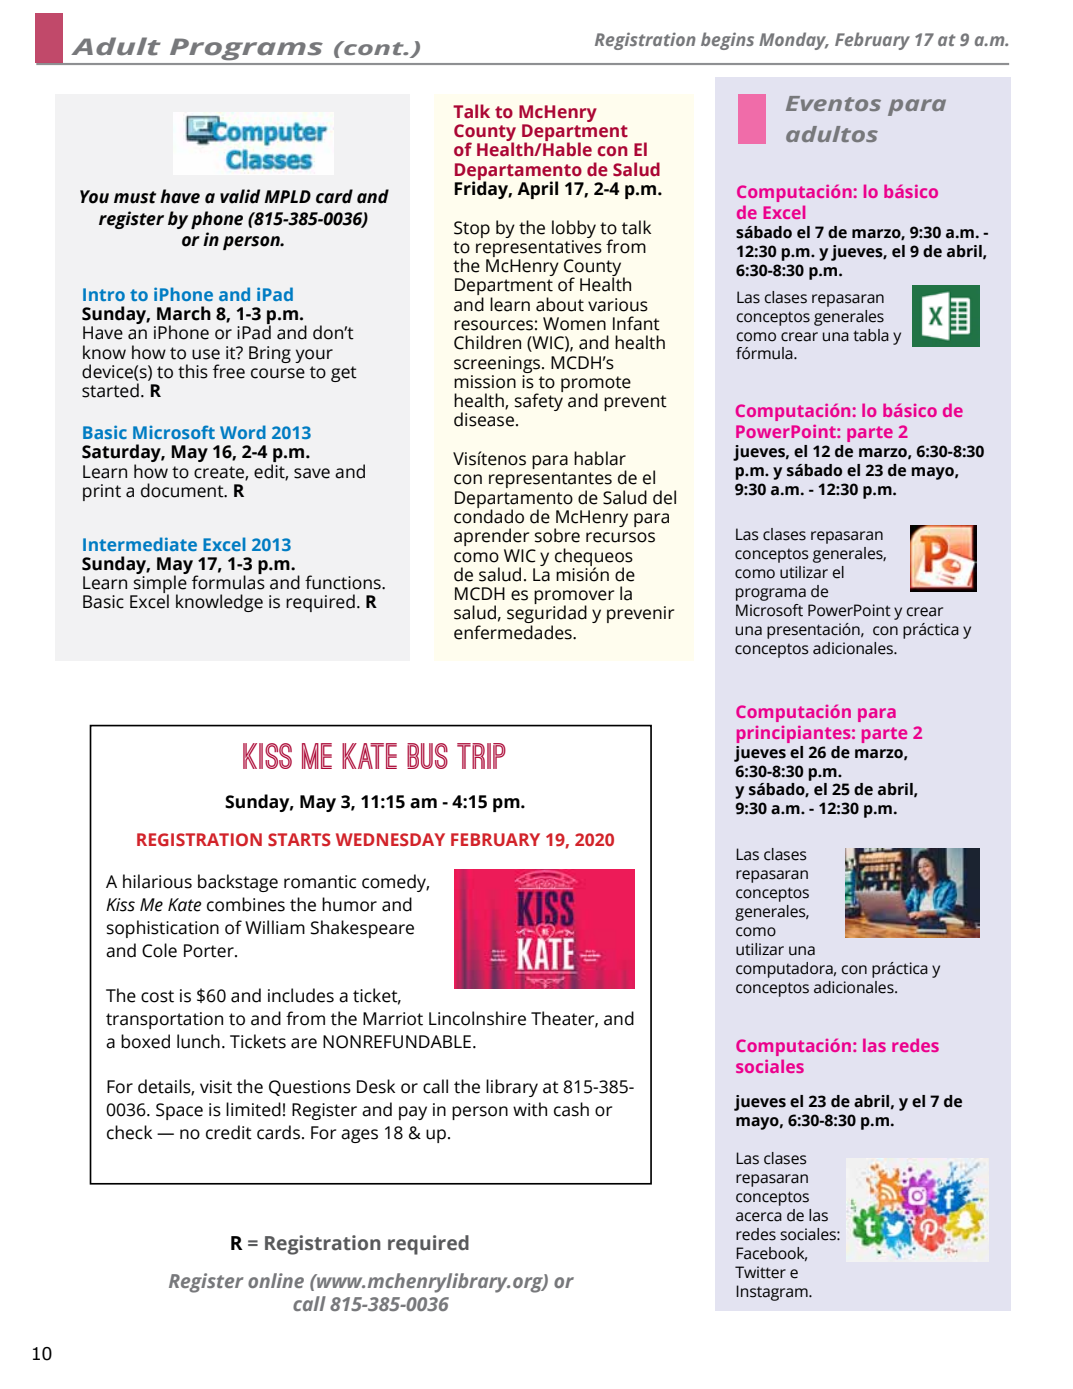  What do you see at coordinates (537, 190) in the image?
I see `April` at bounding box center [537, 190].
